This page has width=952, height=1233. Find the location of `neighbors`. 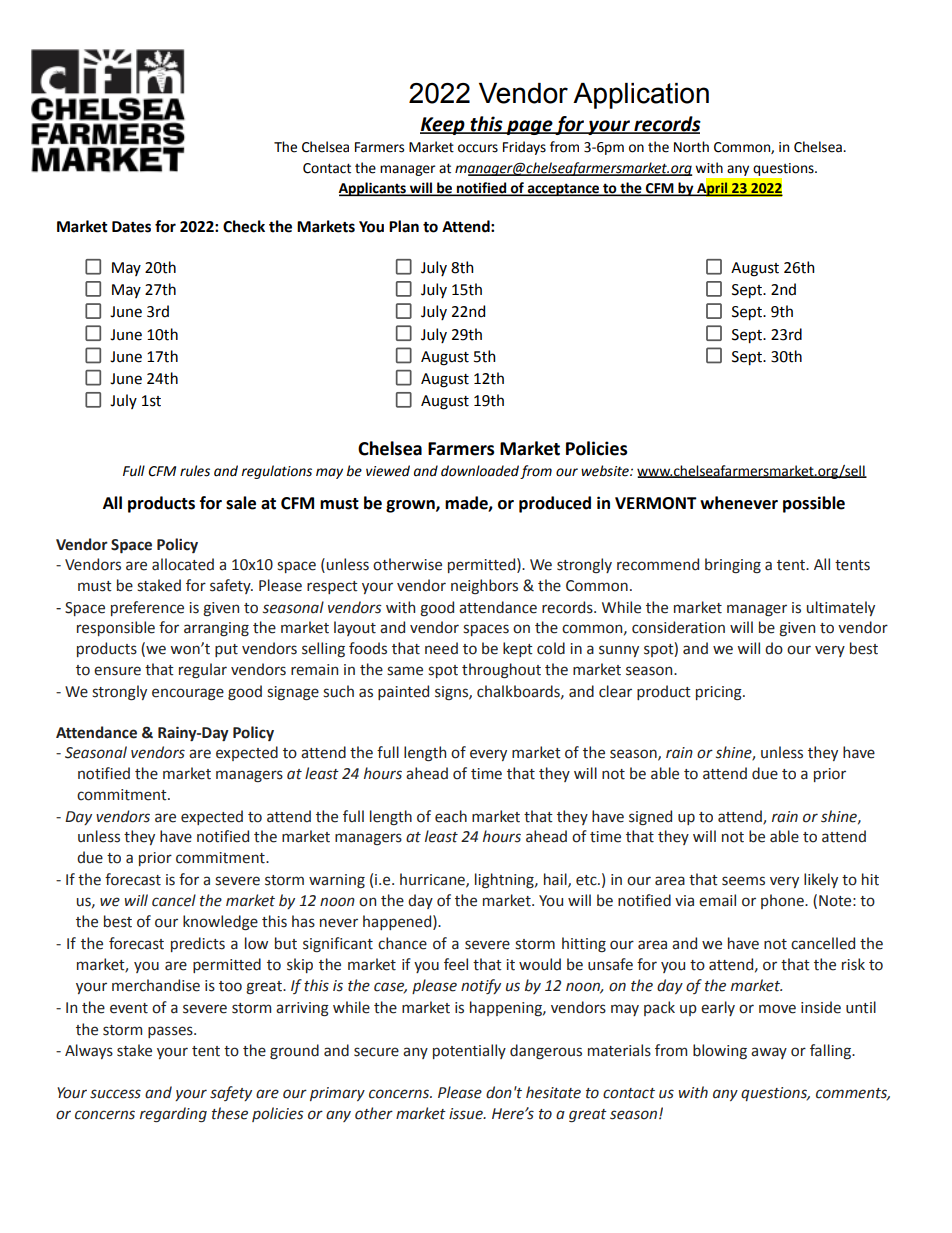

neighbors is located at coordinates (484, 586).
